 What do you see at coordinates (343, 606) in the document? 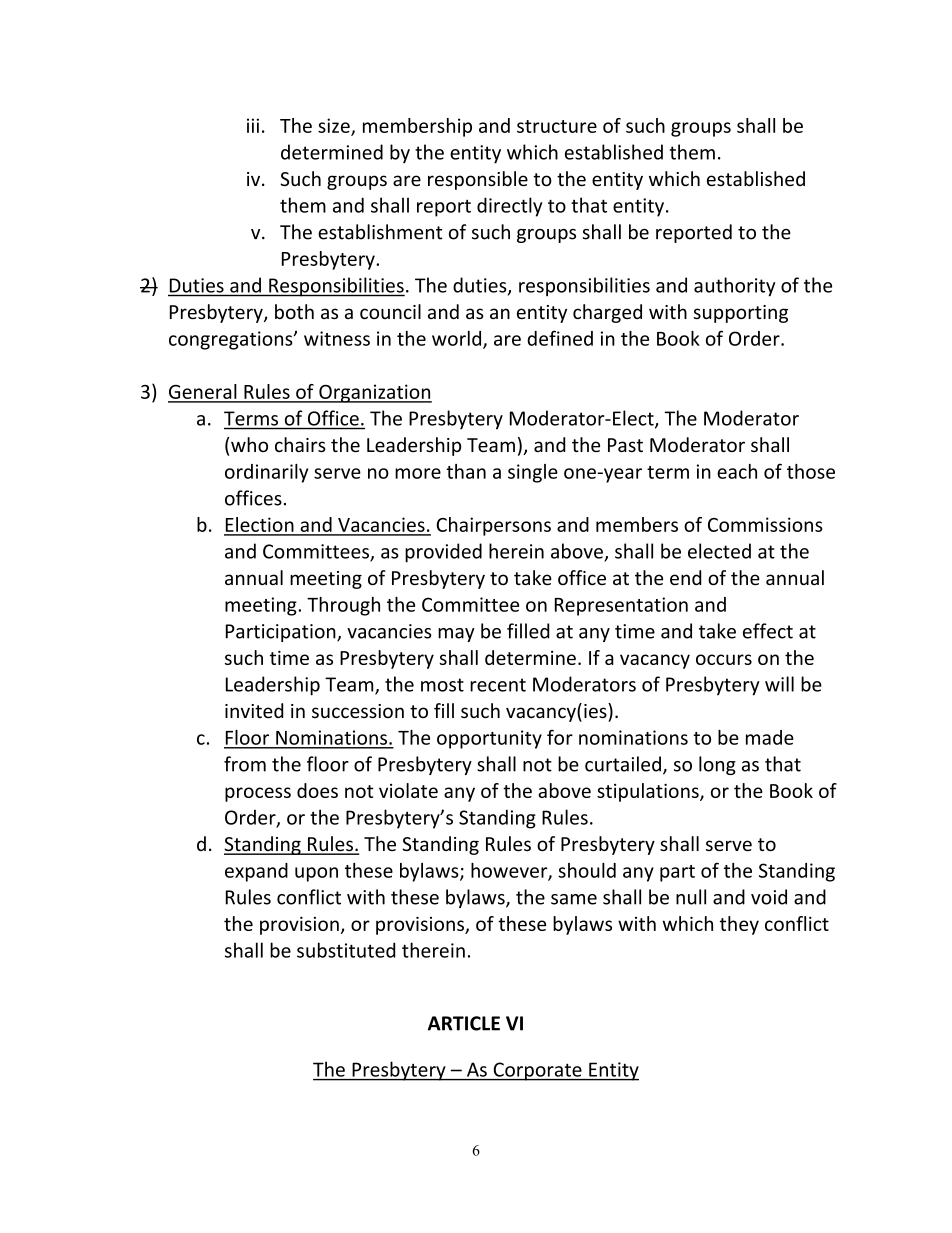
I see `Through` at bounding box center [343, 606].
